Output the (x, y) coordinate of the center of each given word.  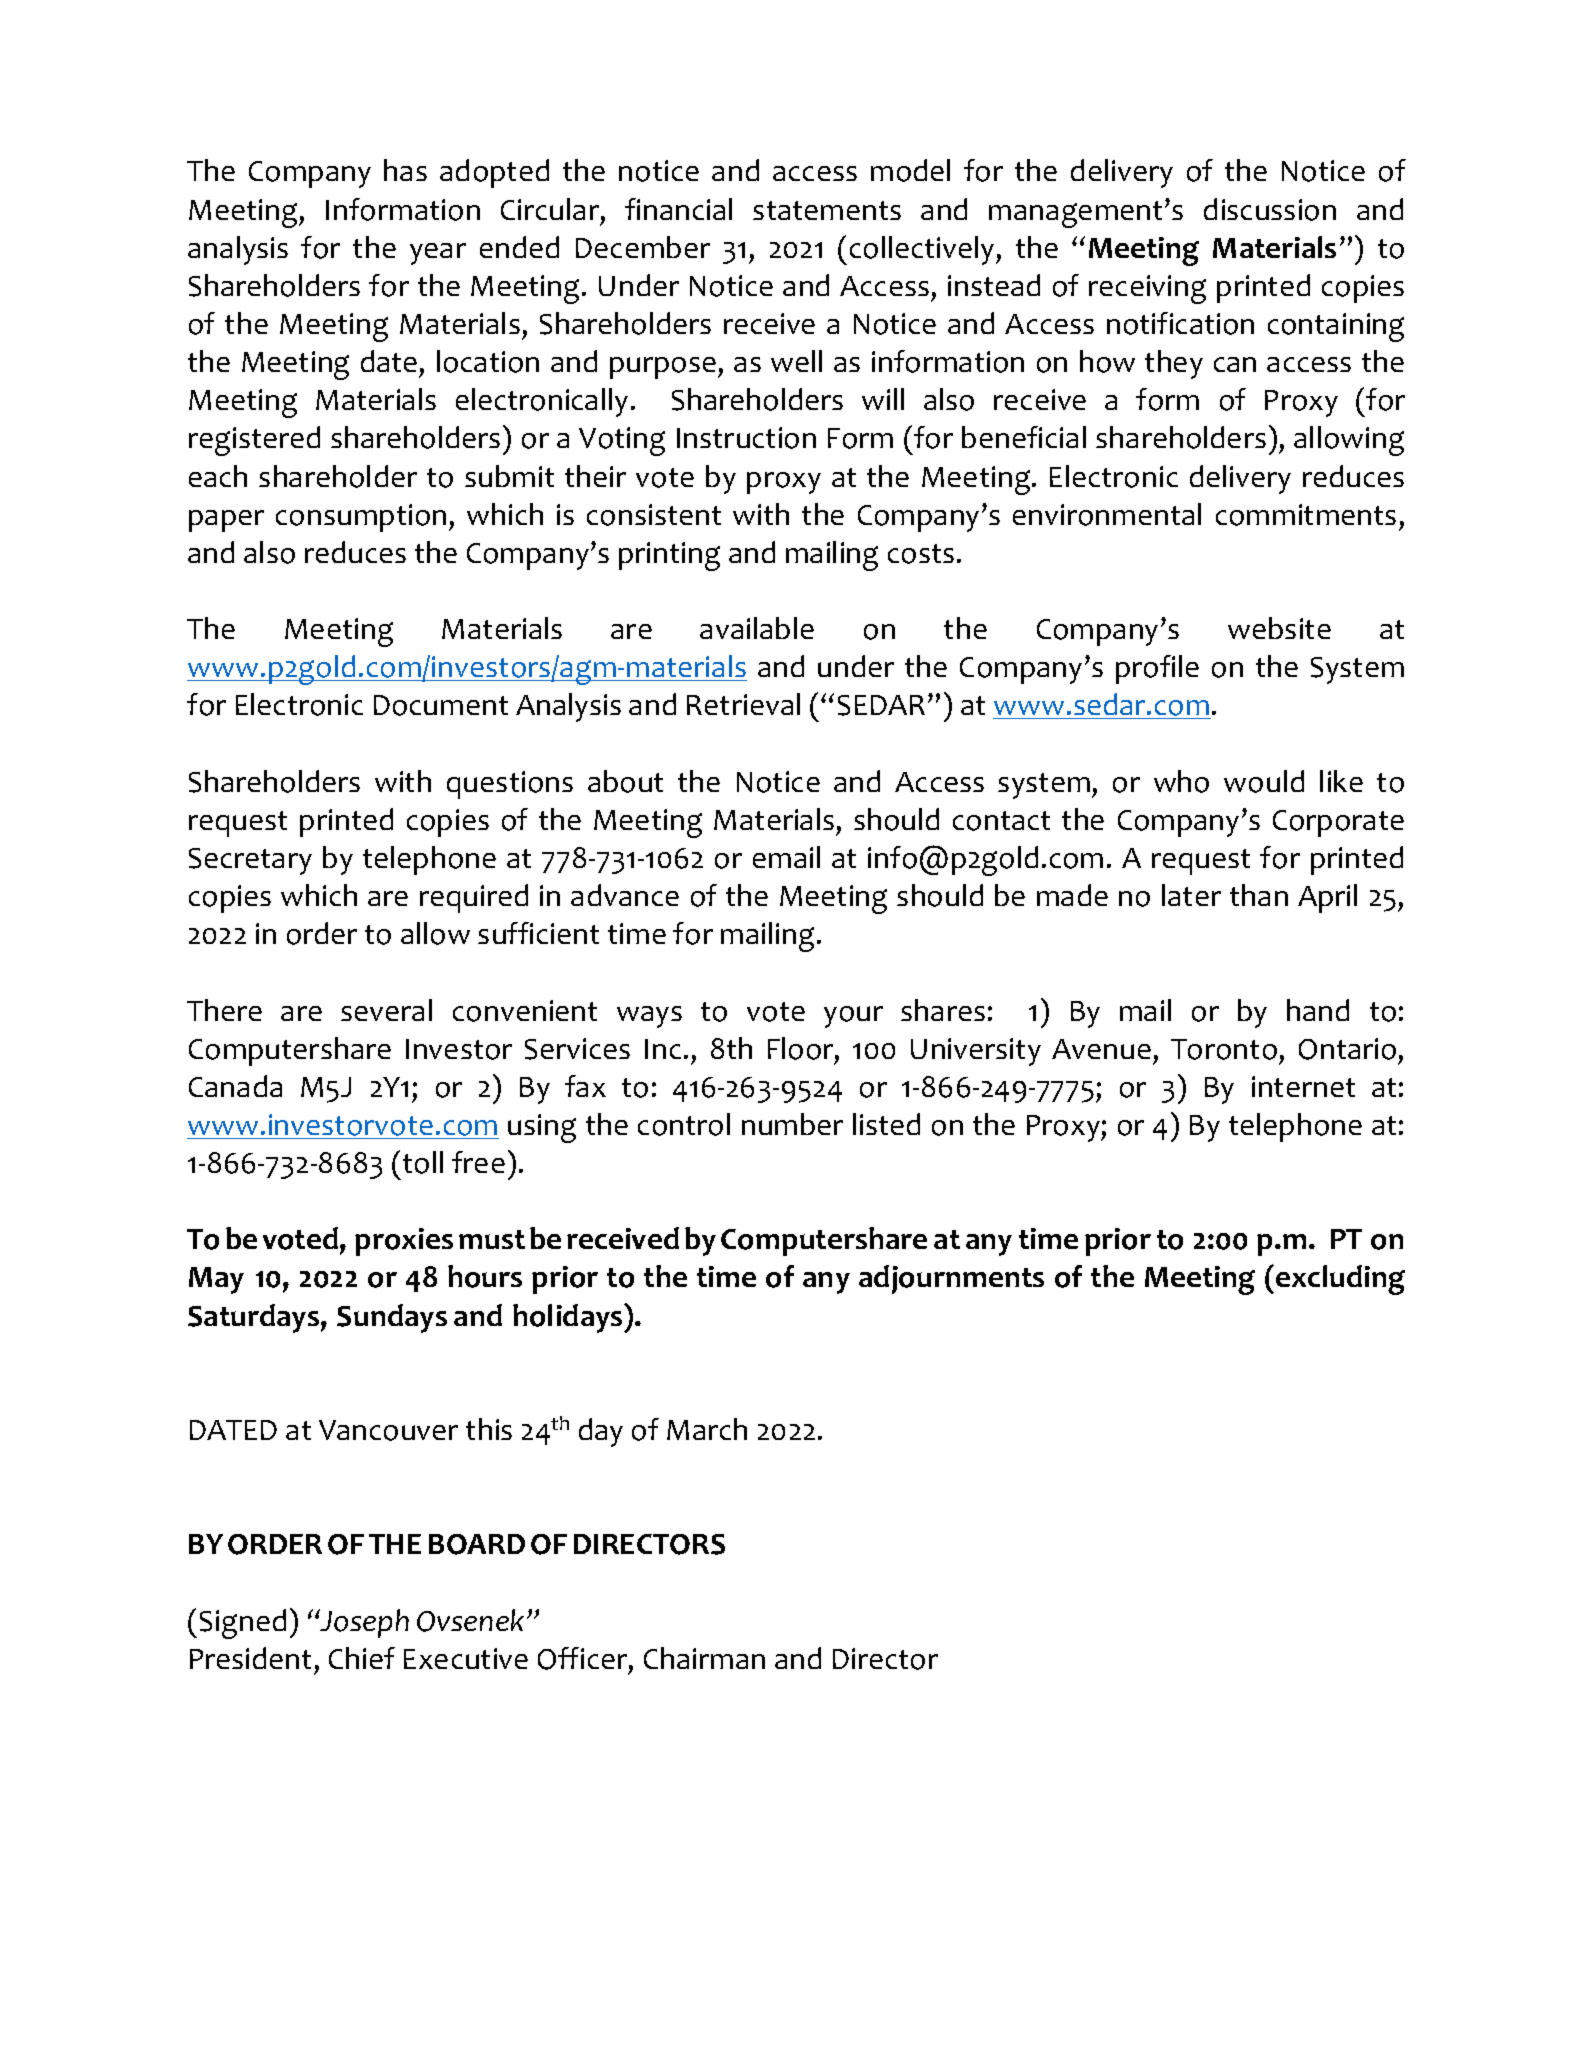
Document (441, 705)
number (792, 1124)
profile (1157, 669)
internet (1303, 1086)
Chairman (704, 1658)
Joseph (364, 1623)
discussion (1270, 209)
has (405, 170)
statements (827, 210)
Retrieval (743, 704)
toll (423, 1162)
